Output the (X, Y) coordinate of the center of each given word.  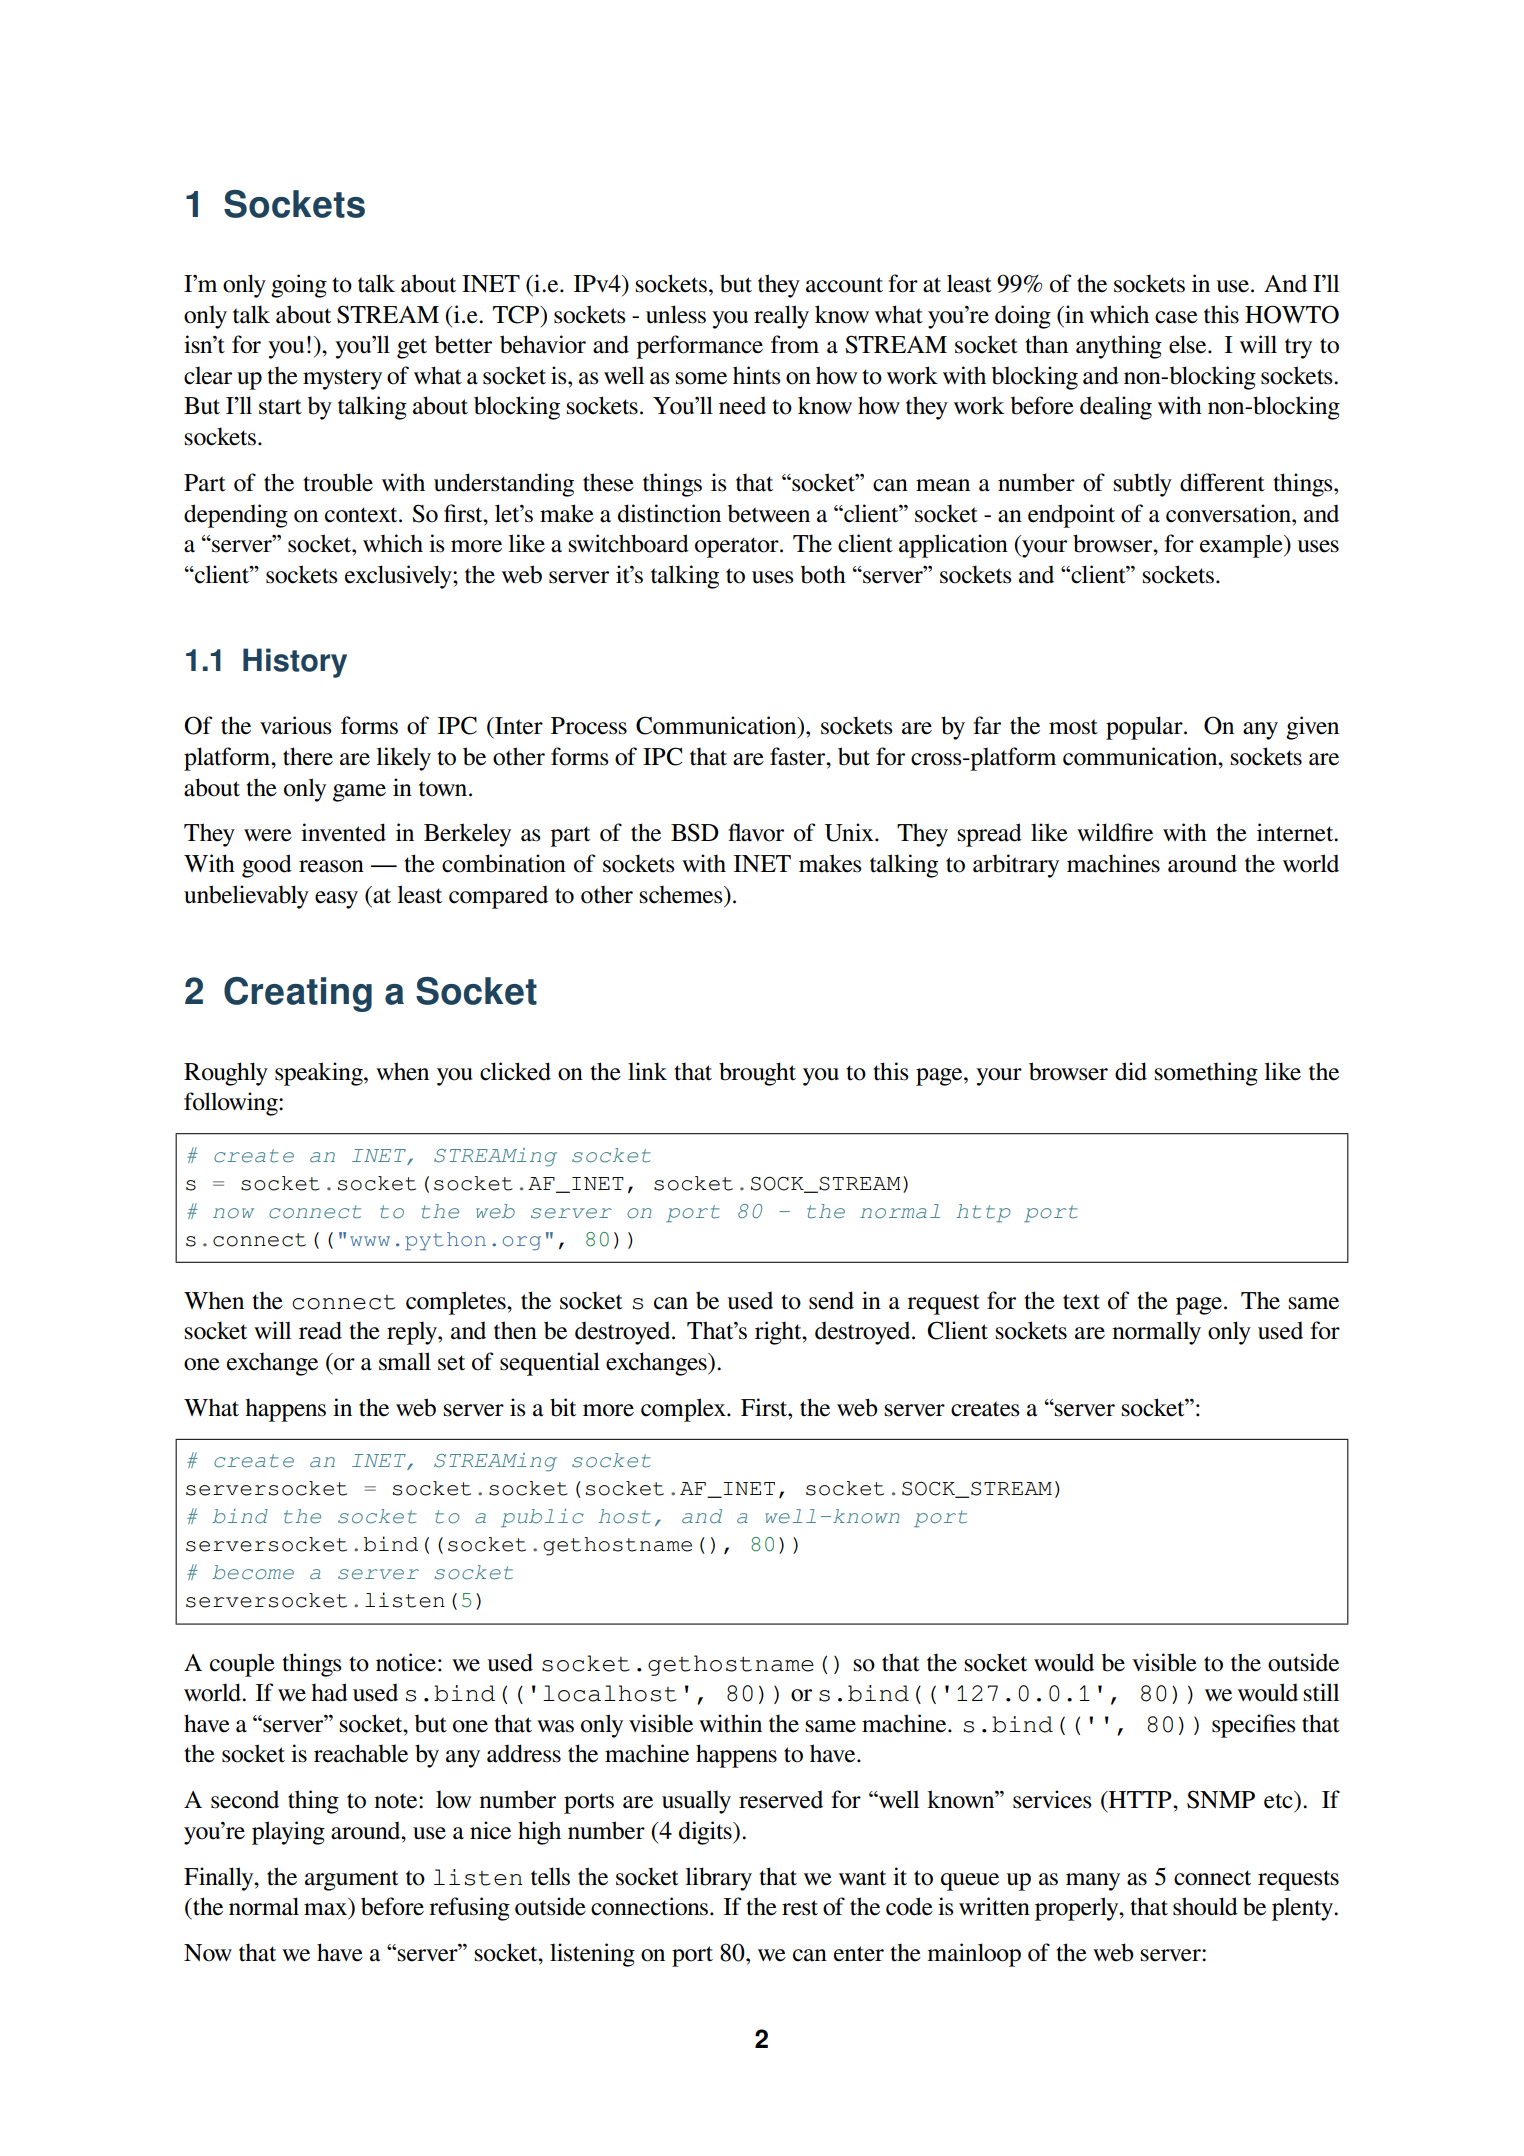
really (781, 317)
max (327, 1910)
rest (800, 1908)
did (1131, 1071)
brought (757, 1074)
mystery (342, 379)
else (1189, 344)
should (1205, 1906)
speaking (320, 1074)
